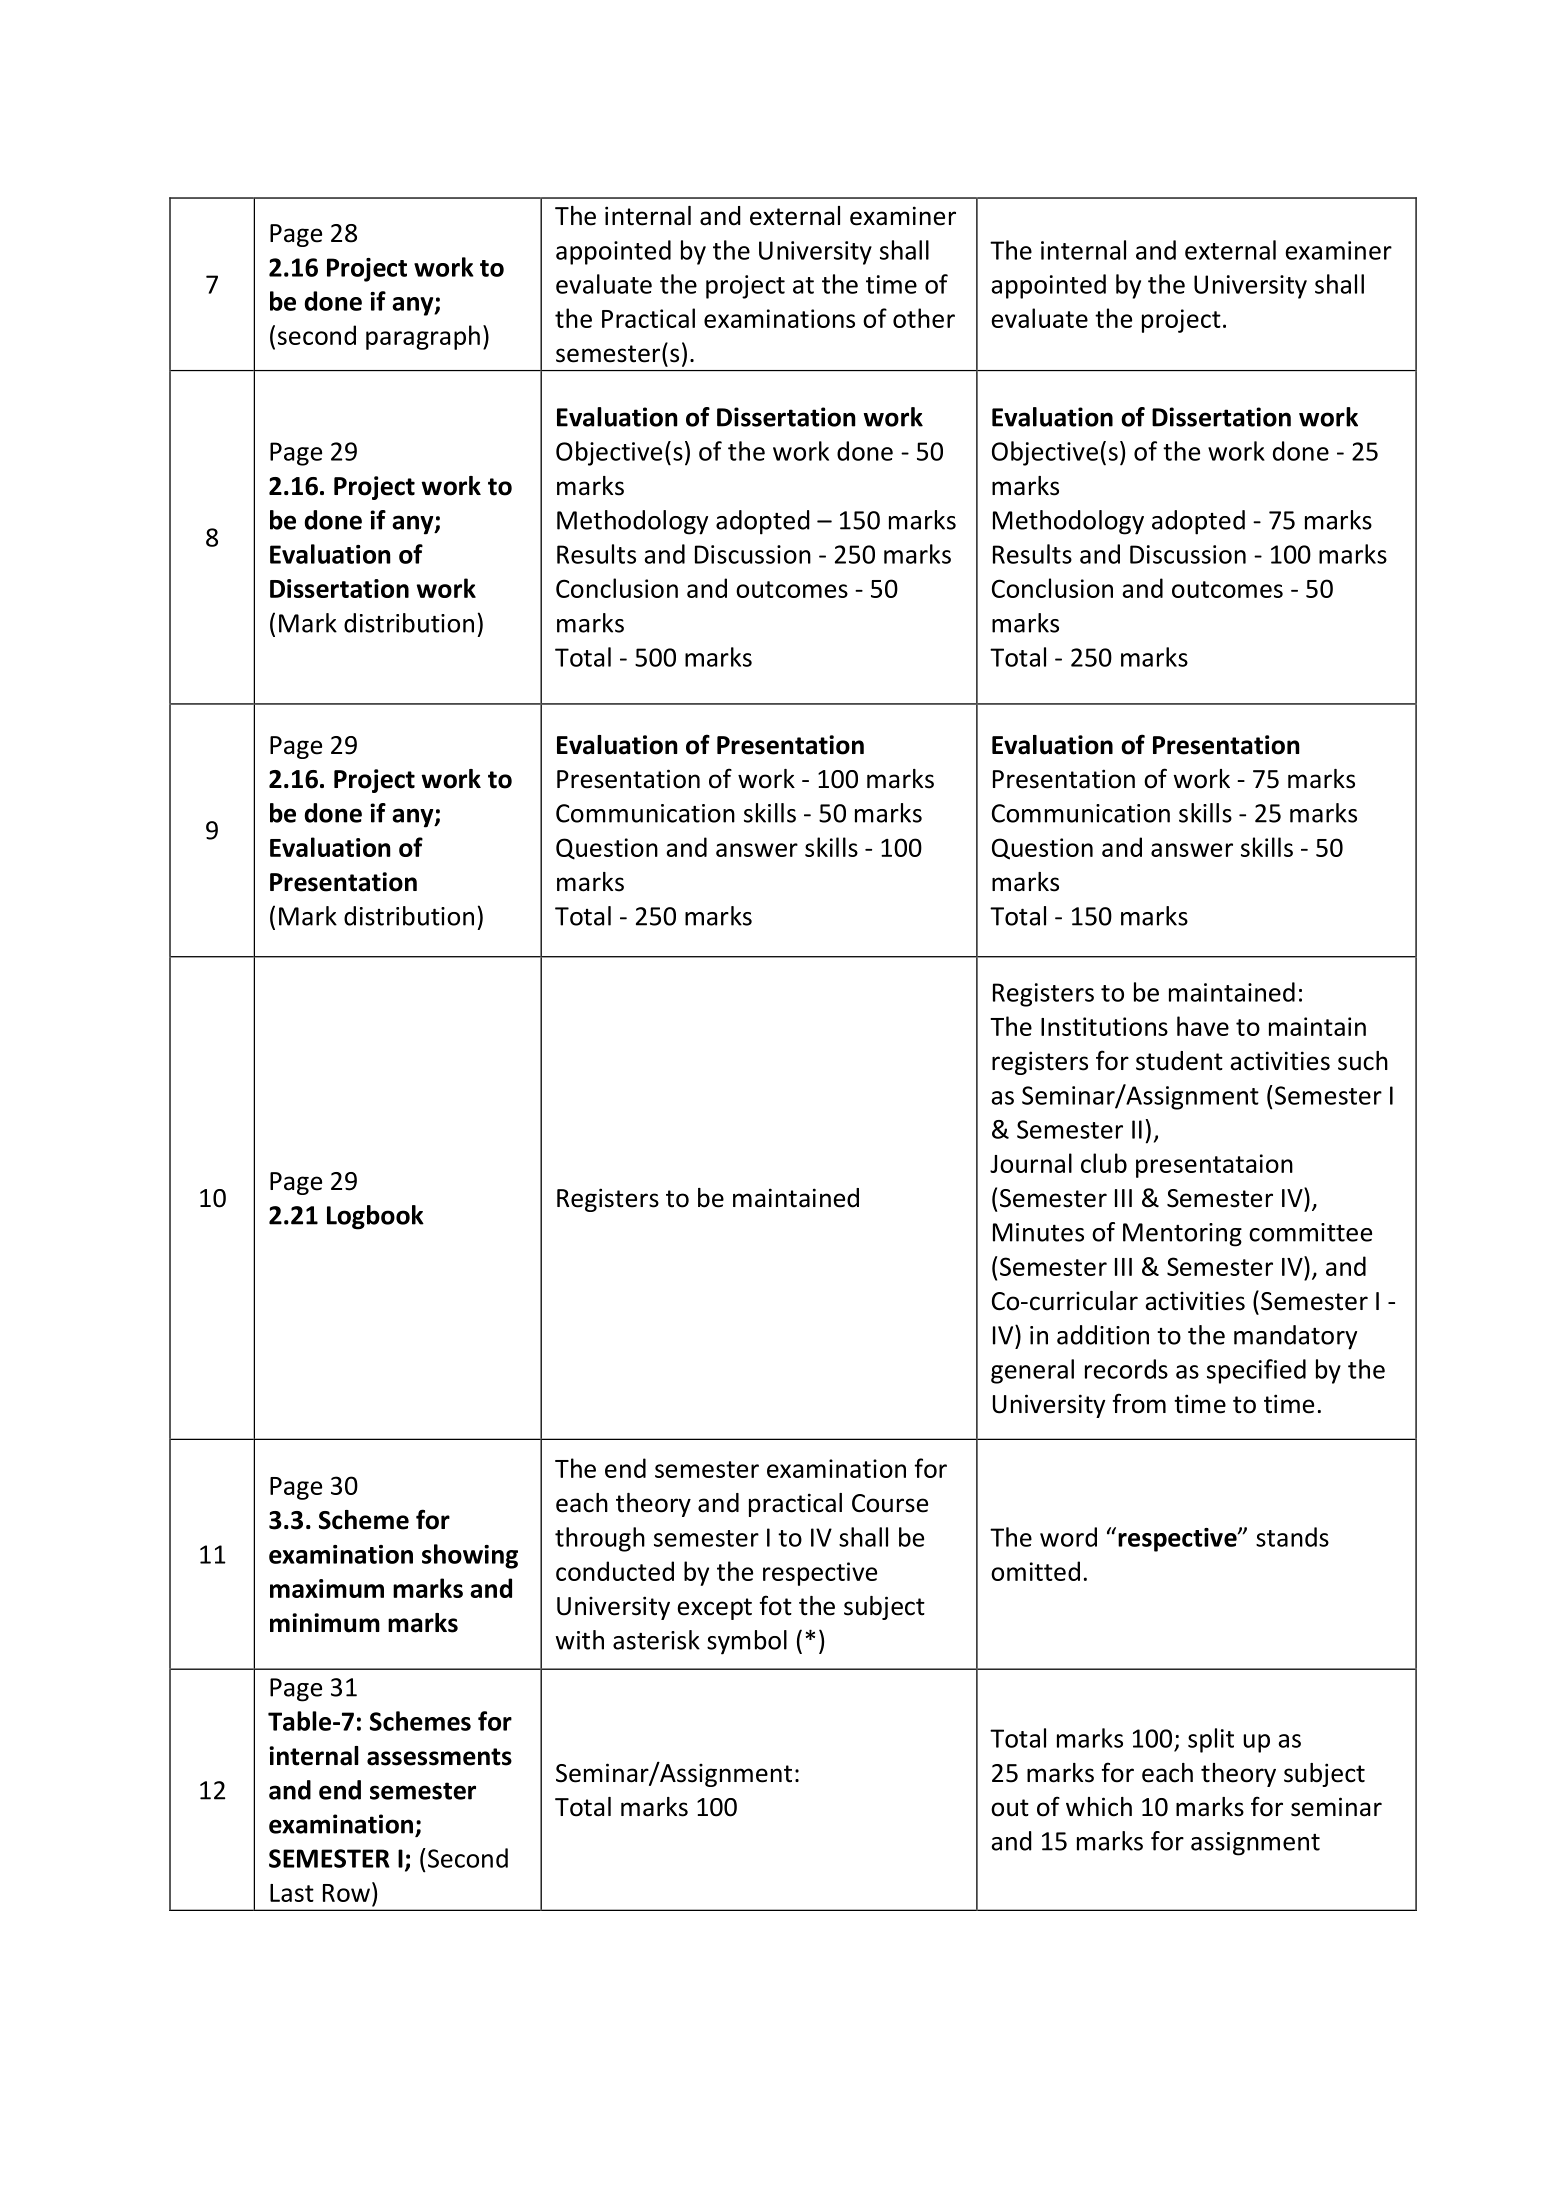 The image size is (1561, 2209). What do you see at coordinates (346, 1893) in the page?
I see `Row` at bounding box center [346, 1893].
